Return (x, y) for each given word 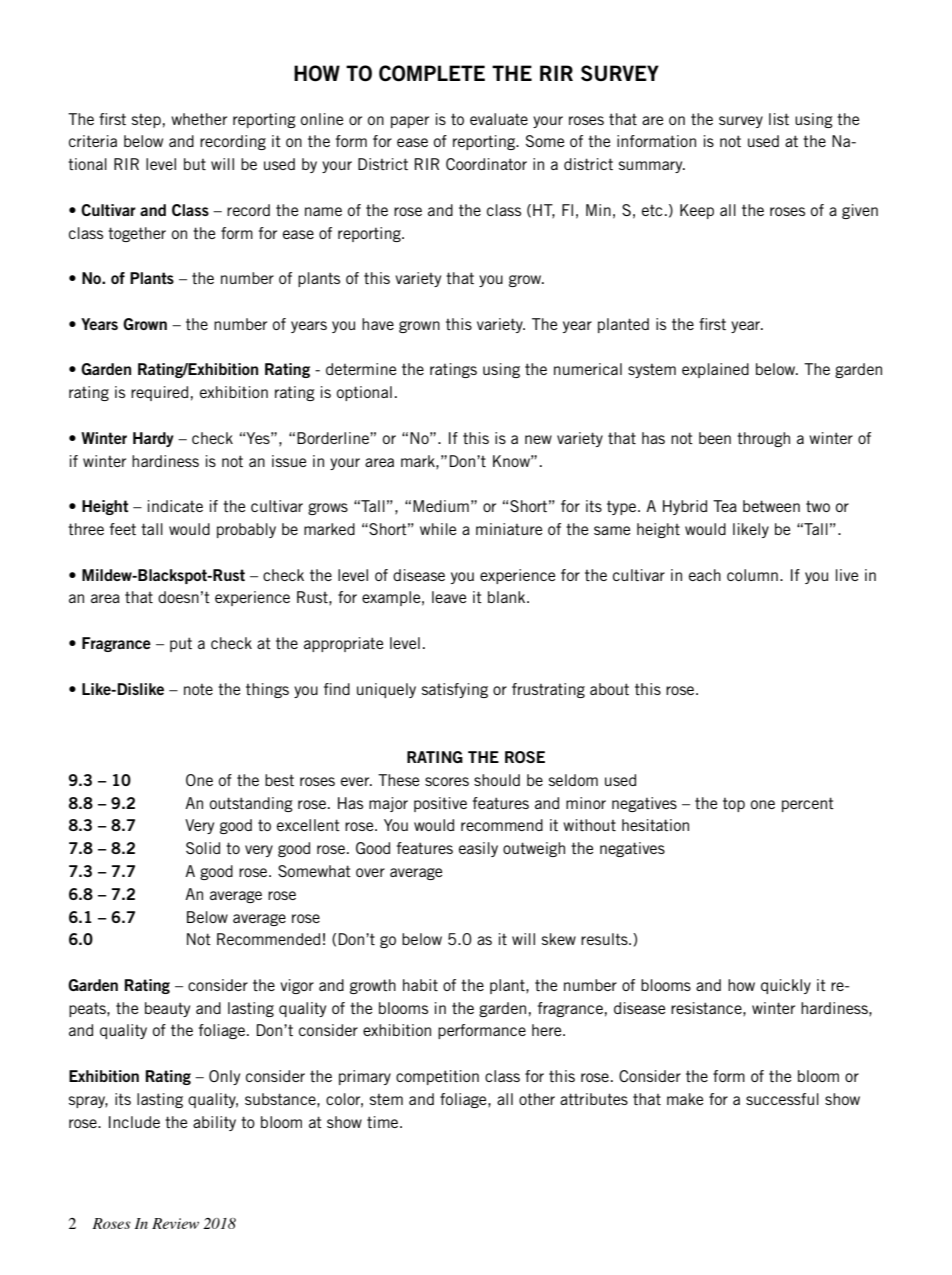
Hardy (153, 439)
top (734, 805)
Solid (203, 848)
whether (199, 119)
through (763, 439)
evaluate (499, 119)
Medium (441, 506)
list (779, 119)
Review (175, 1223)
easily (478, 849)
